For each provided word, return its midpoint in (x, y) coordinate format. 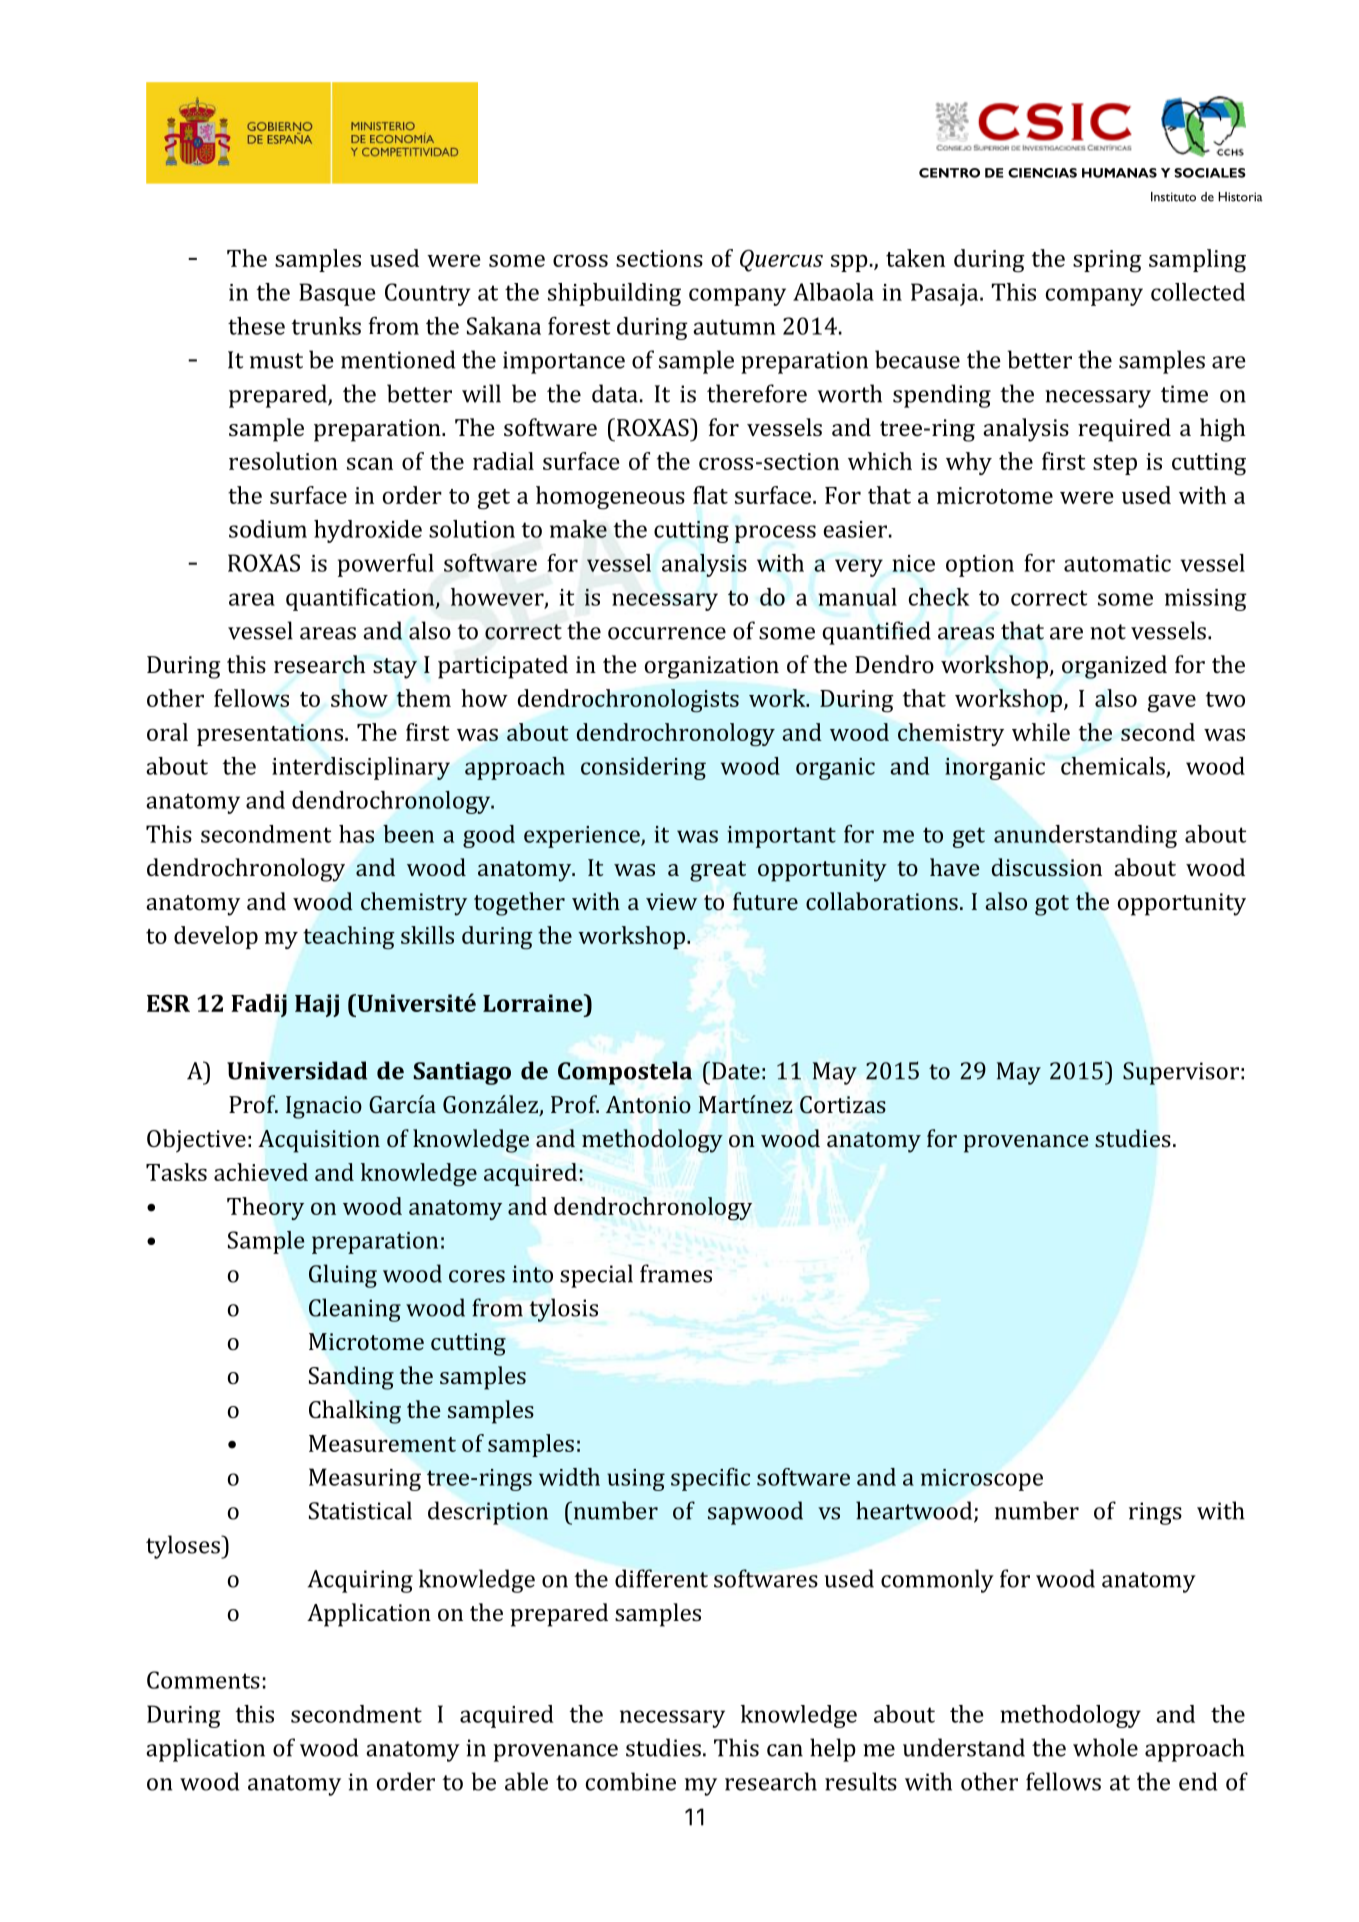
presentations (270, 735)
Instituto (1173, 197)
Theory (266, 1208)
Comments (203, 1680)
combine (631, 1781)
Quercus (781, 260)
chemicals (1113, 766)
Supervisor (1181, 1073)
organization (712, 667)
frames (676, 1273)
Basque (337, 294)
